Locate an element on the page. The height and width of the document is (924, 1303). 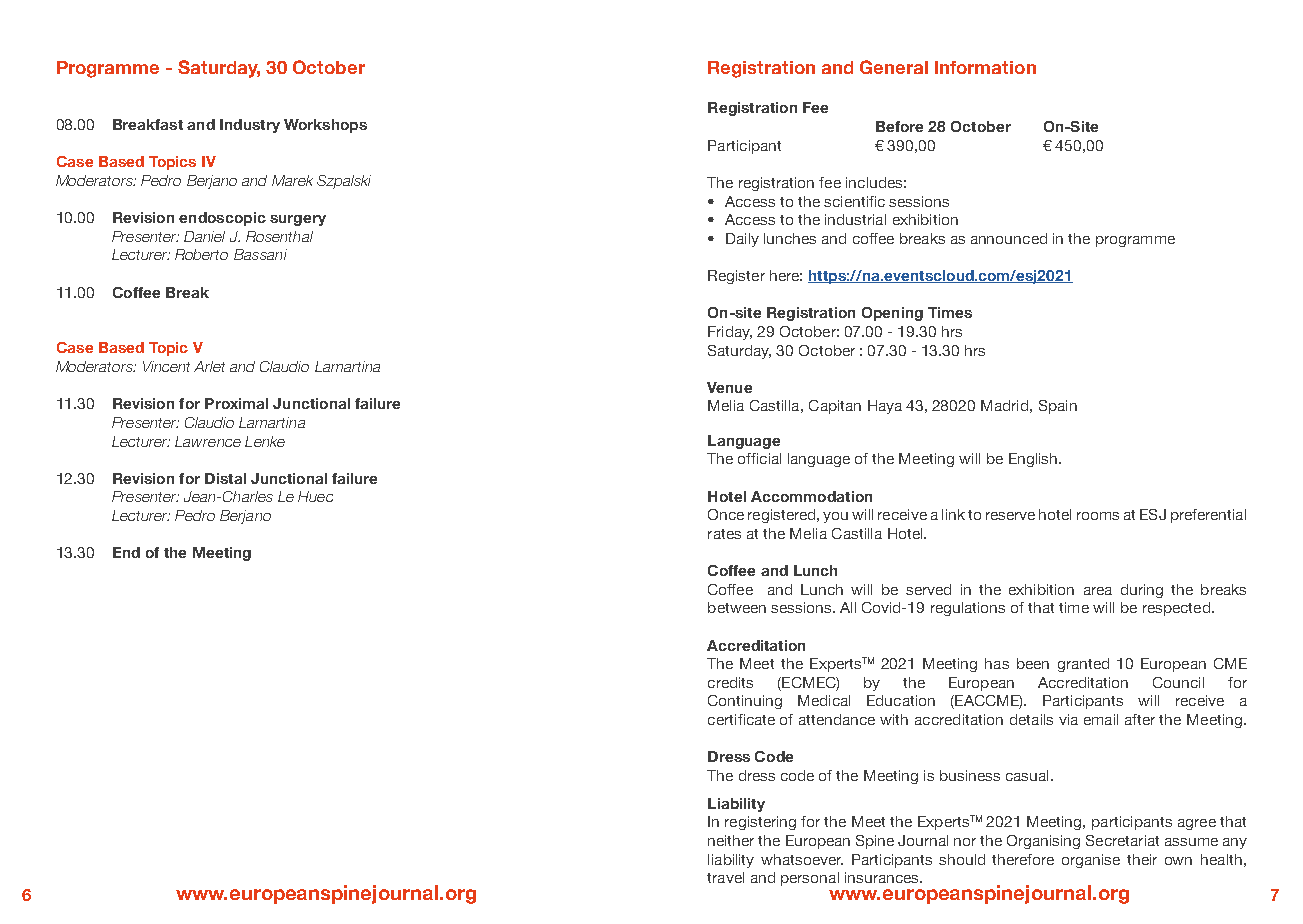
Daily is located at coordinates (742, 240).
